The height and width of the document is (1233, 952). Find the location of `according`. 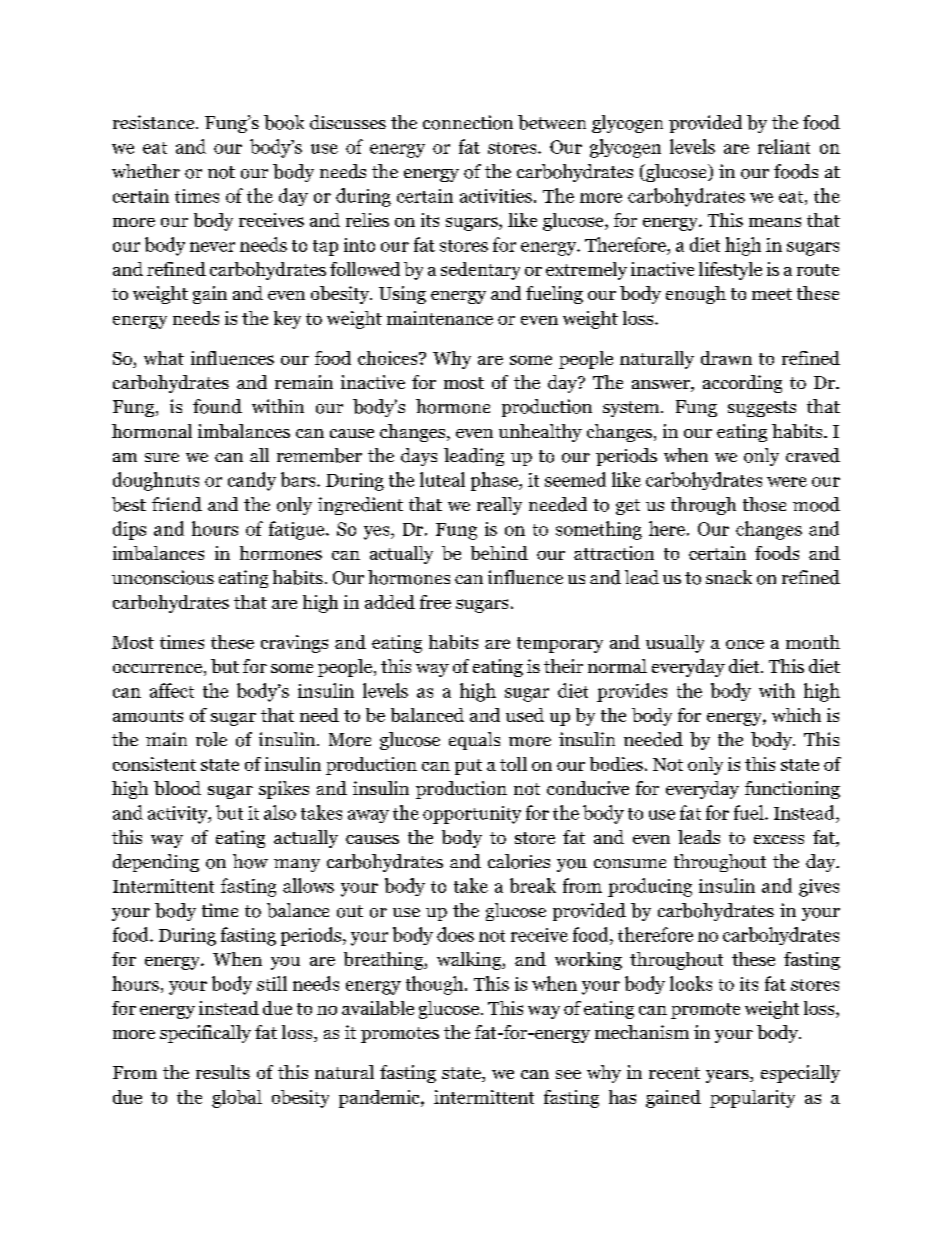

according is located at coordinates (742, 384).
